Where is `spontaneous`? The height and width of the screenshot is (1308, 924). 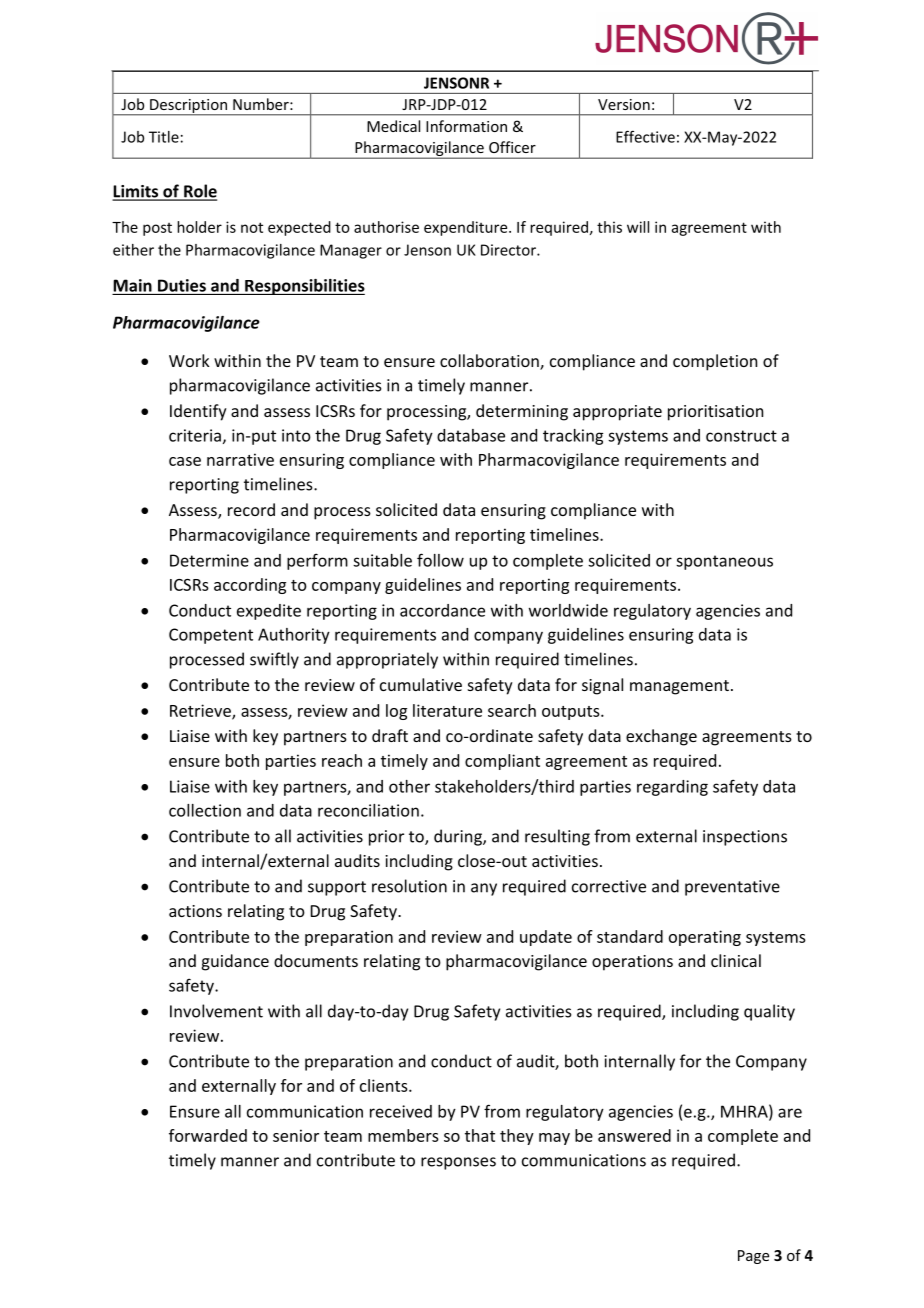 spontaneous is located at coordinates (724, 562).
